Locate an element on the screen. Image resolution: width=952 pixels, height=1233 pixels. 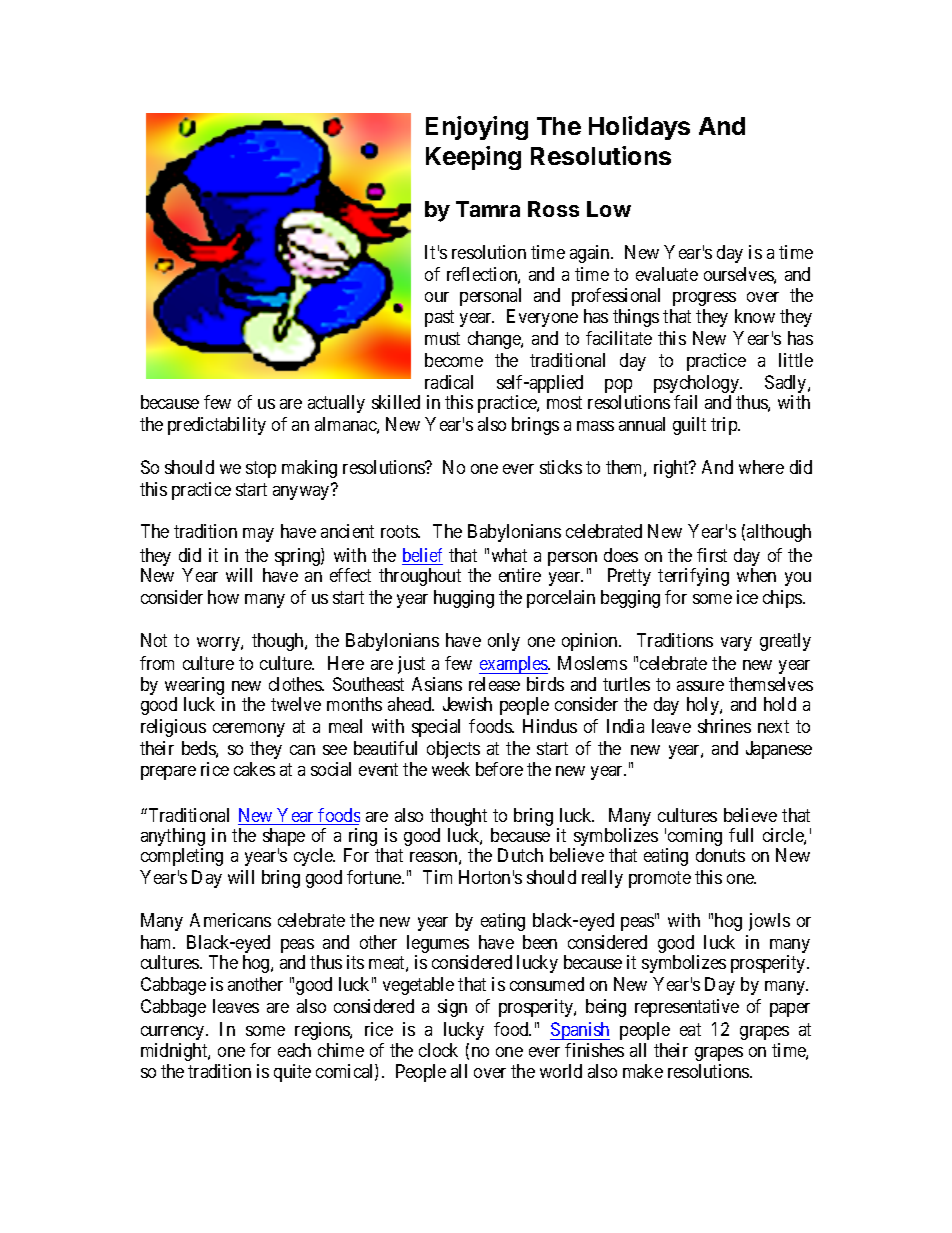
stop is located at coordinates (261, 470).
